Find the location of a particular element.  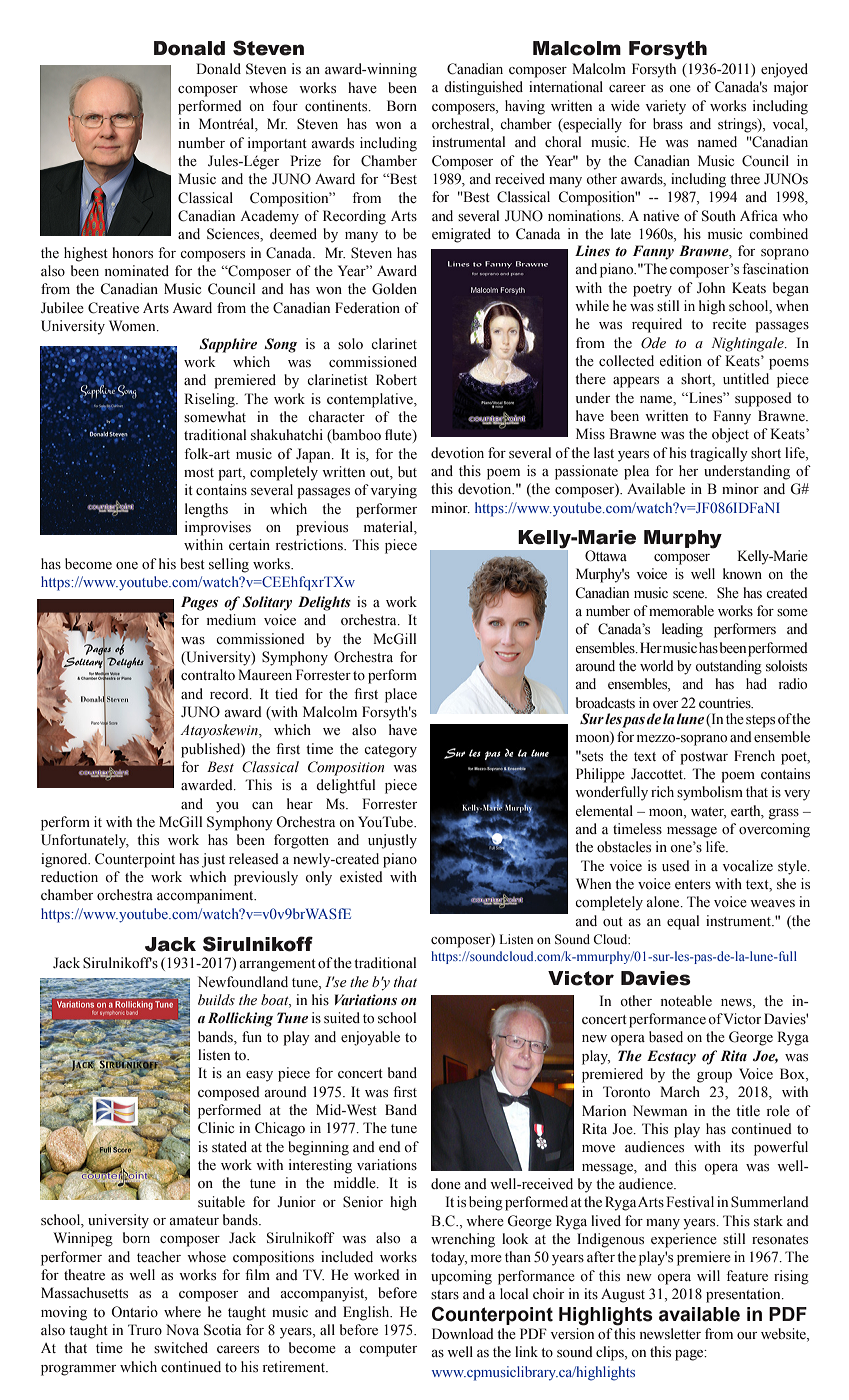

Robert is located at coordinates (396, 380).
